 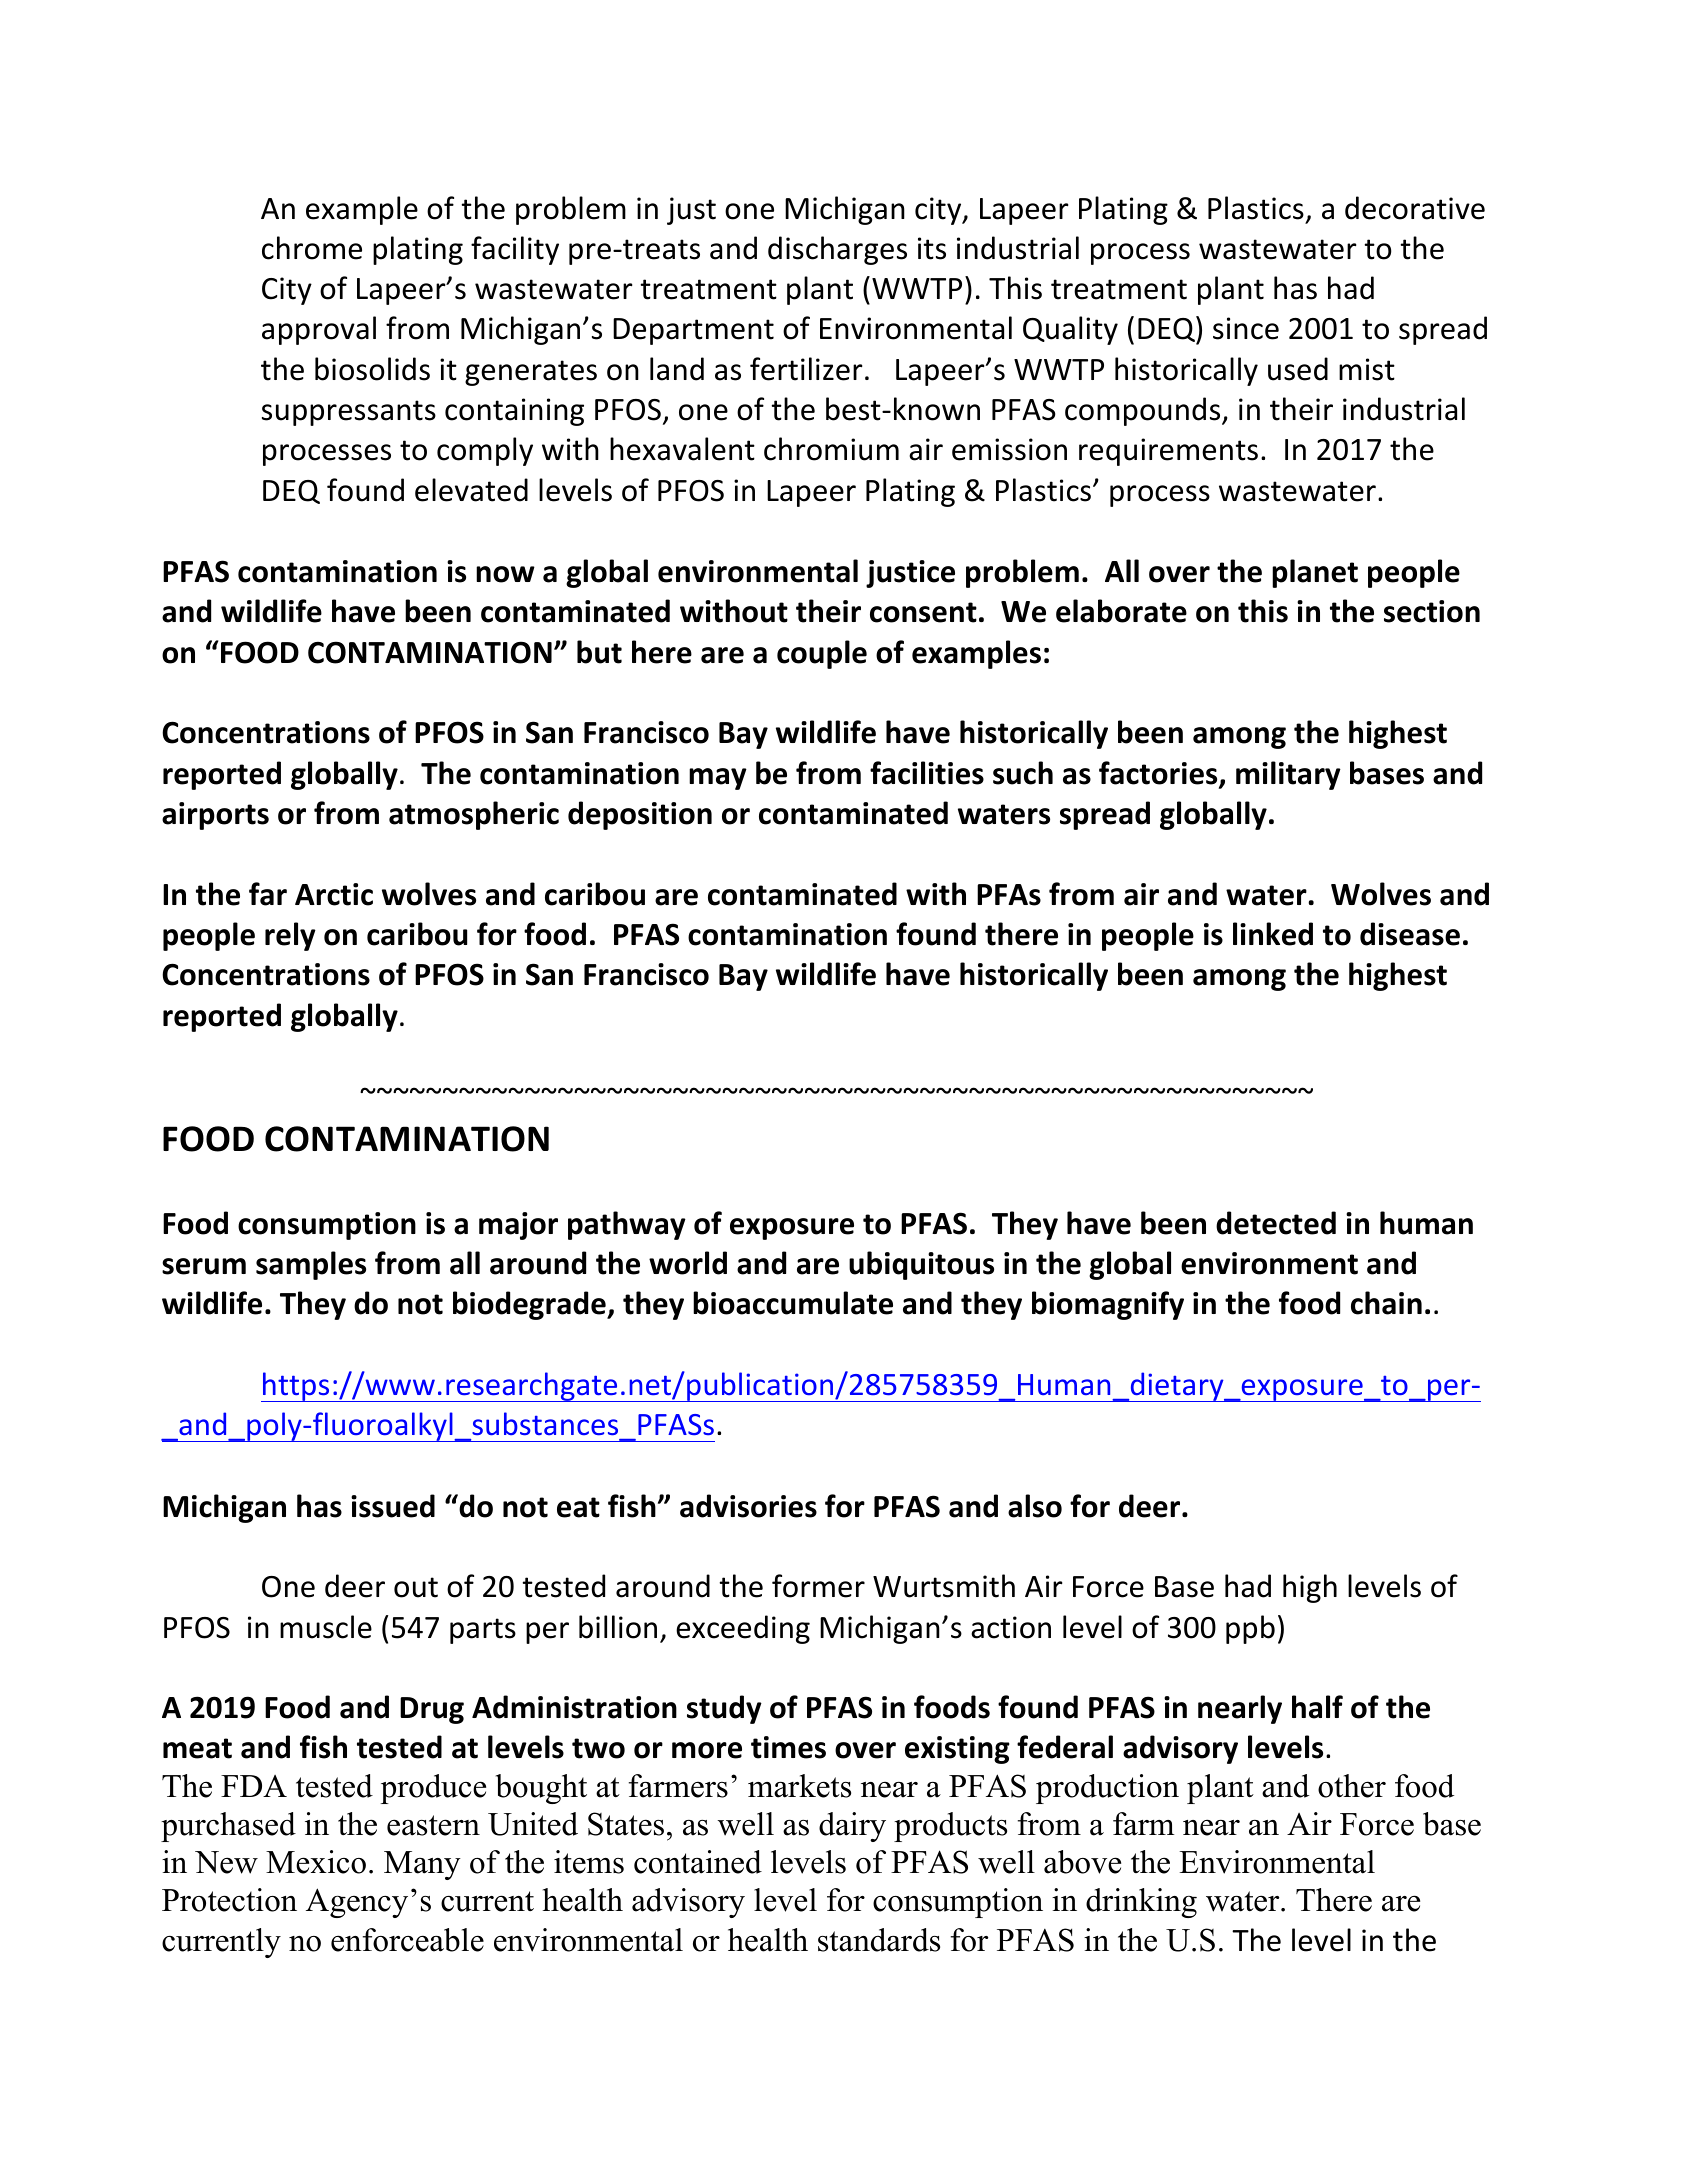 I want to click on since, so click(x=1246, y=328).
